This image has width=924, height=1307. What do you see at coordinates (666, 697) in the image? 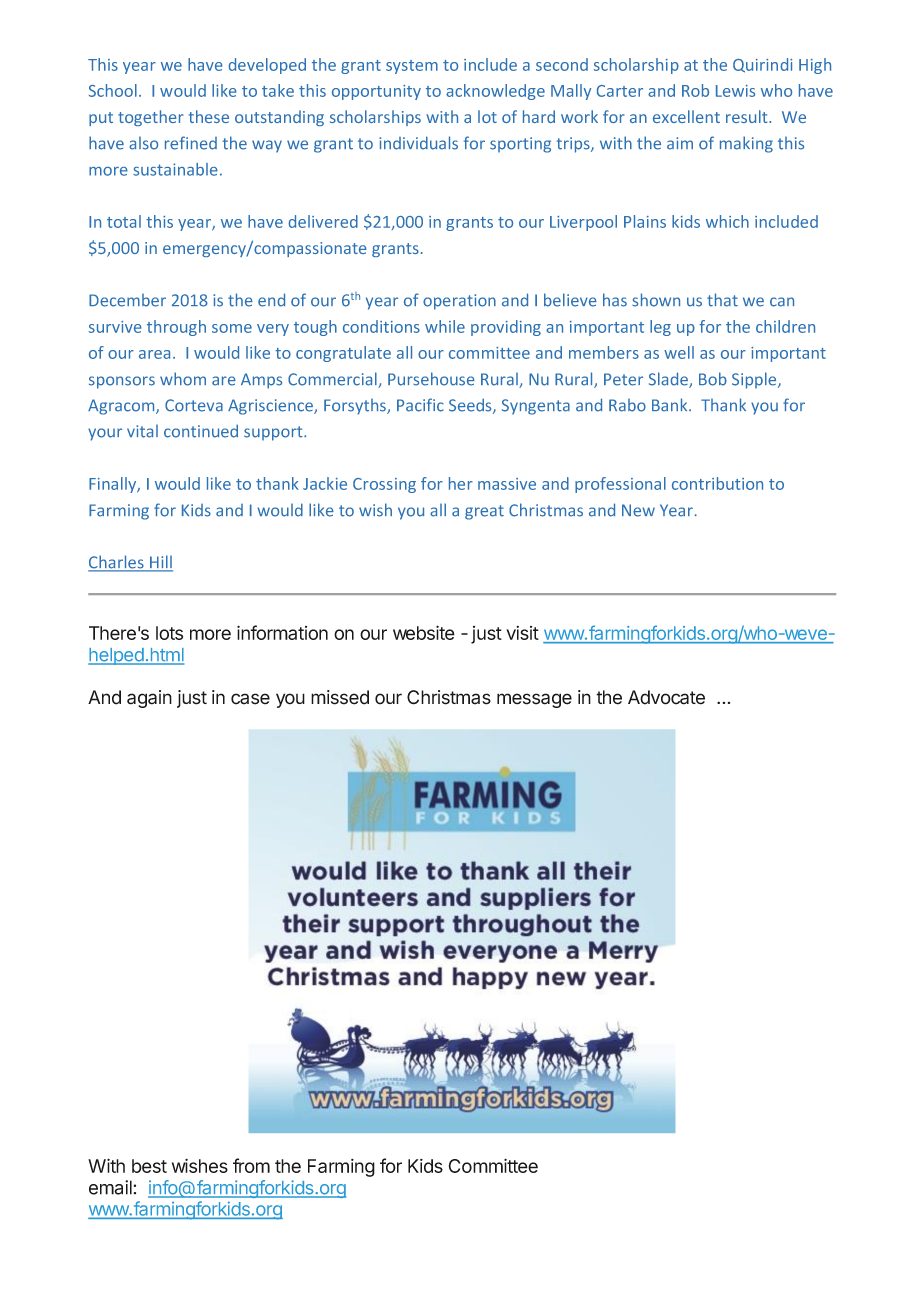
I see `Advocate` at bounding box center [666, 697].
